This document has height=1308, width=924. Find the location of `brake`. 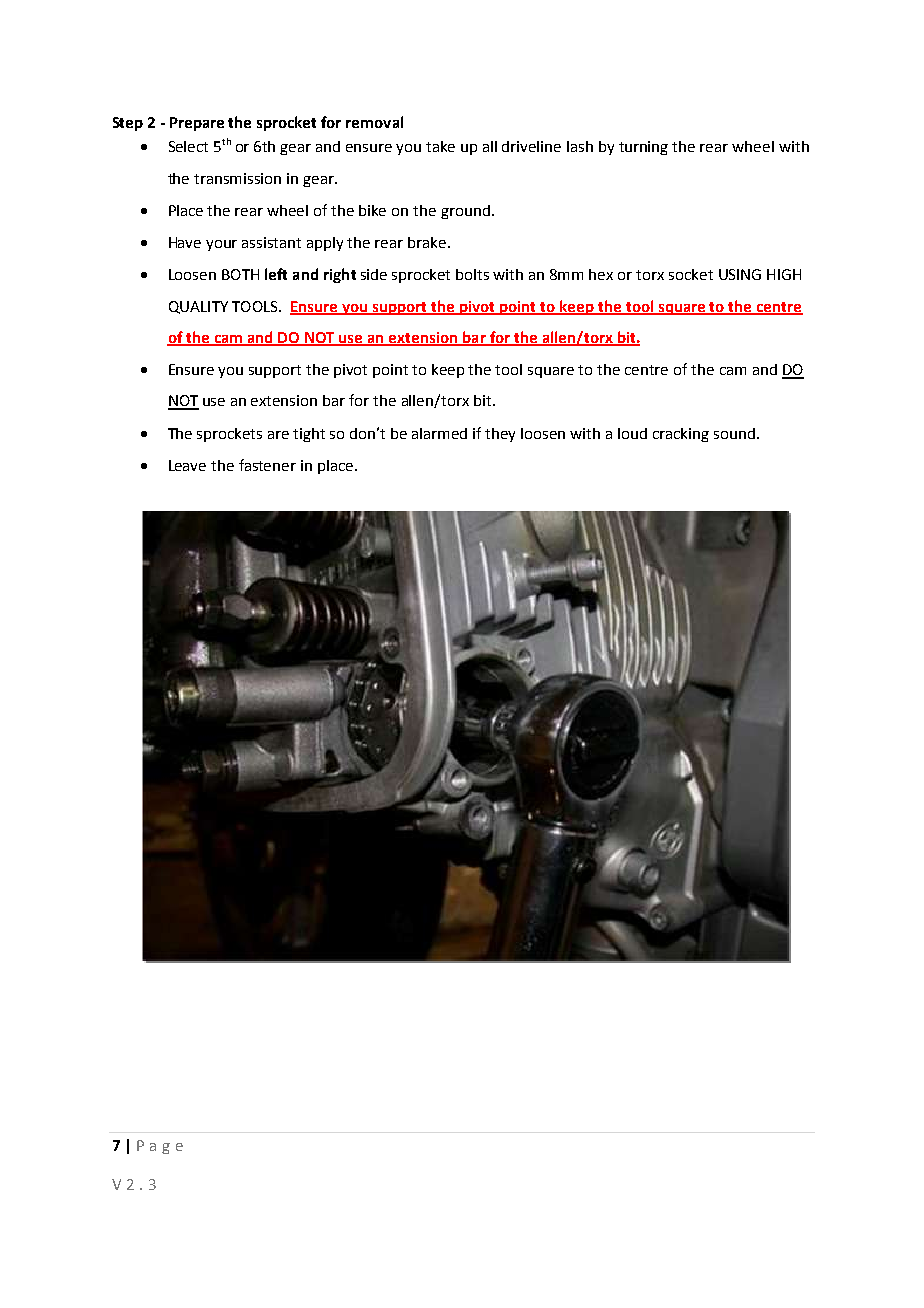

brake is located at coordinates (428, 242).
